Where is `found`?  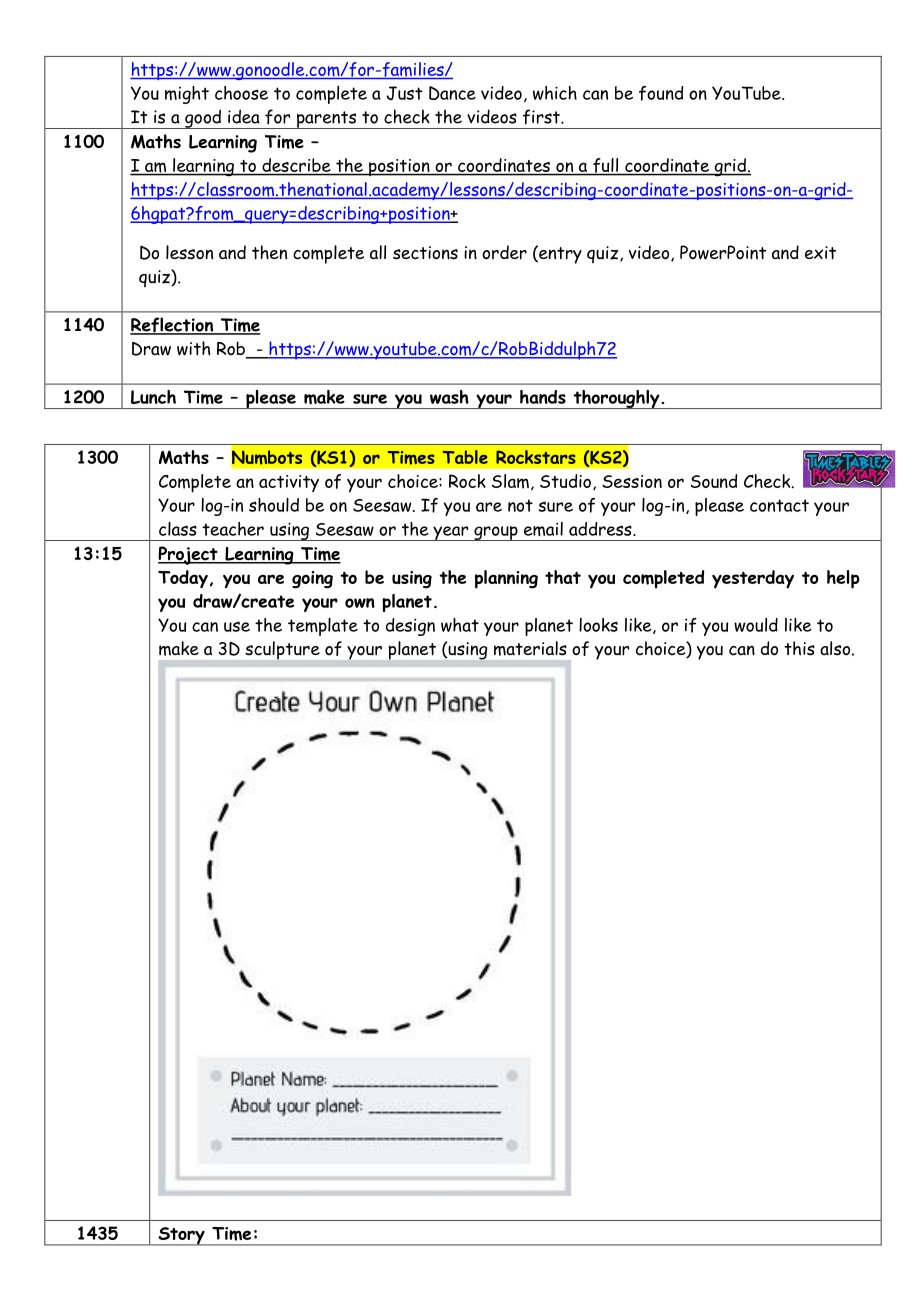
found is located at coordinates (661, 93).
